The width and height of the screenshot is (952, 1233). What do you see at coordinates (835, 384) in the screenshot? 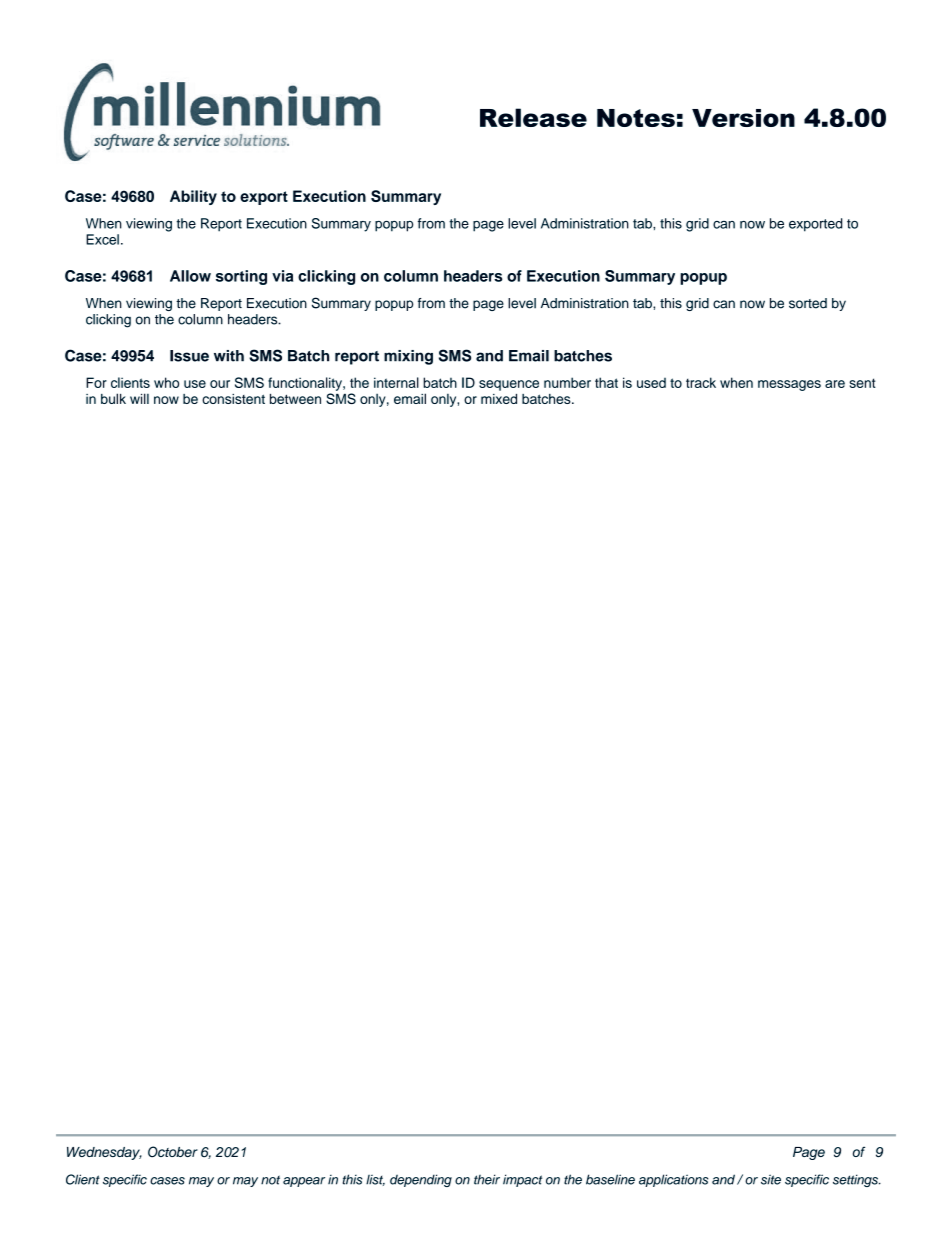
I see `are` at bounding box center [835, 384].
